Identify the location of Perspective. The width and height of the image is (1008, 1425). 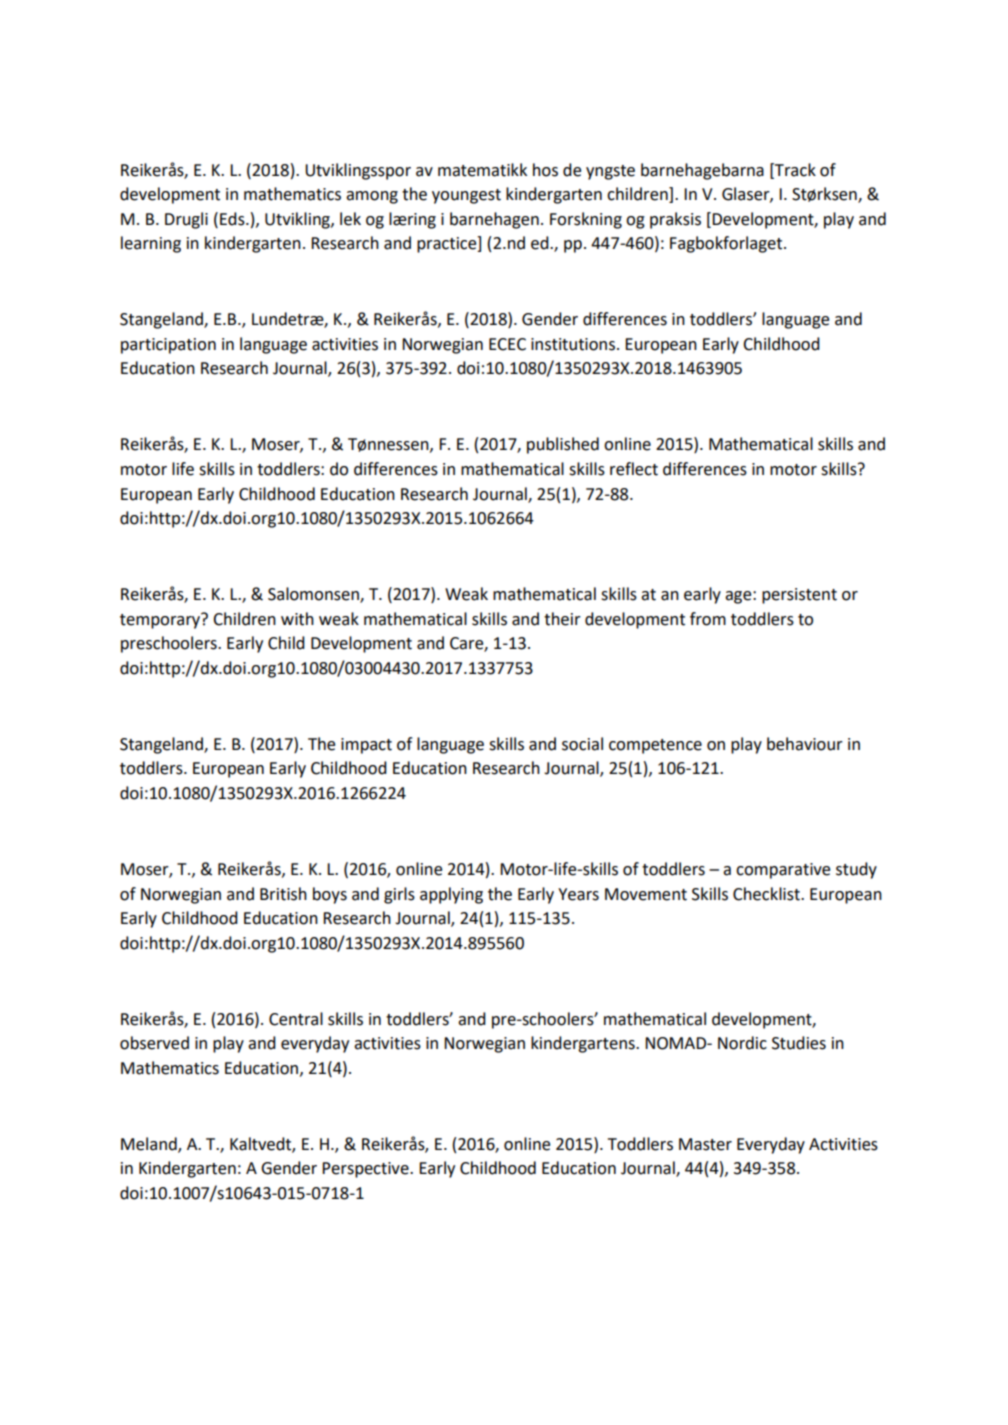
(366, 1170).
